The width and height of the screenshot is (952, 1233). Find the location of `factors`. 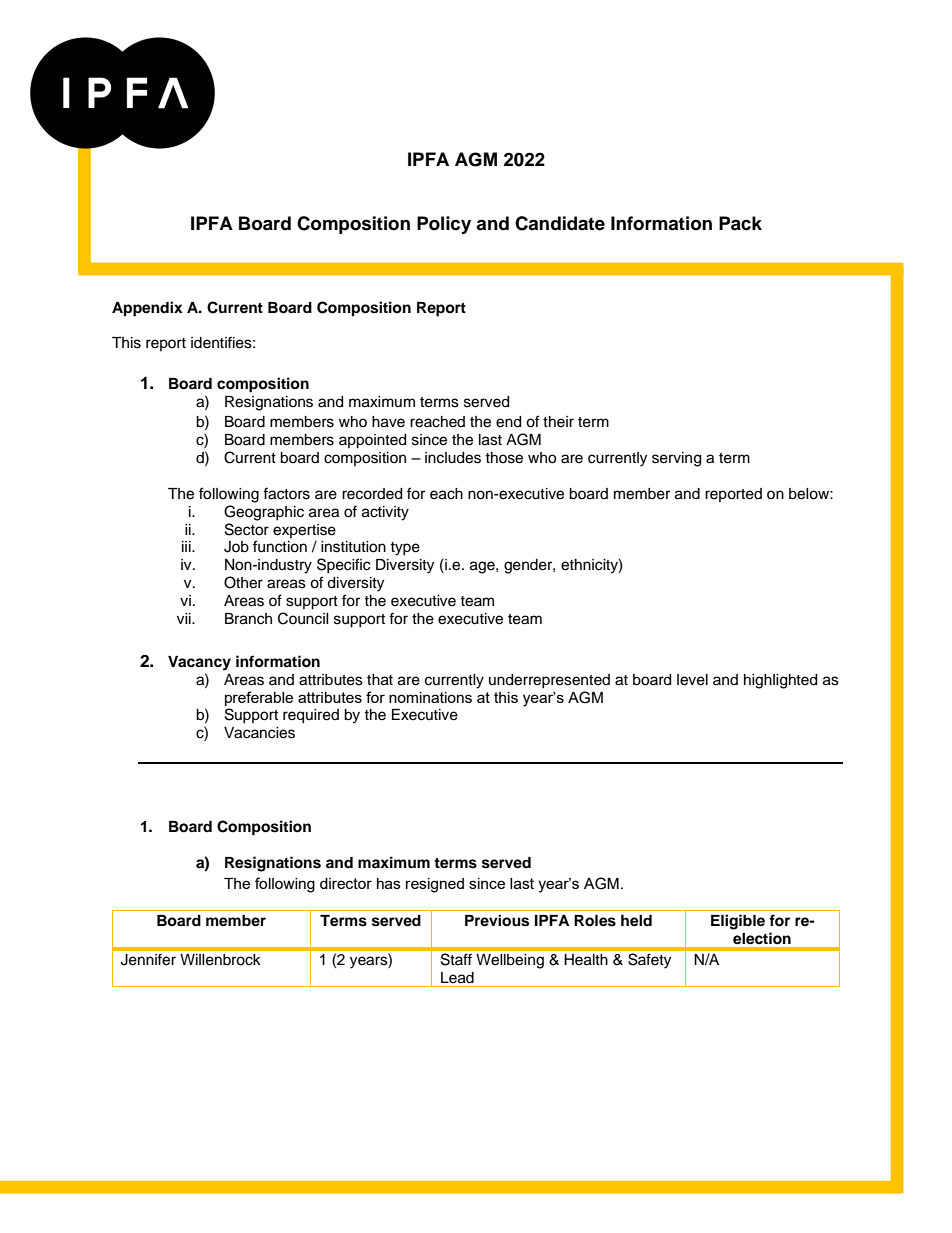

factors is located at coordinates (286, 493).
